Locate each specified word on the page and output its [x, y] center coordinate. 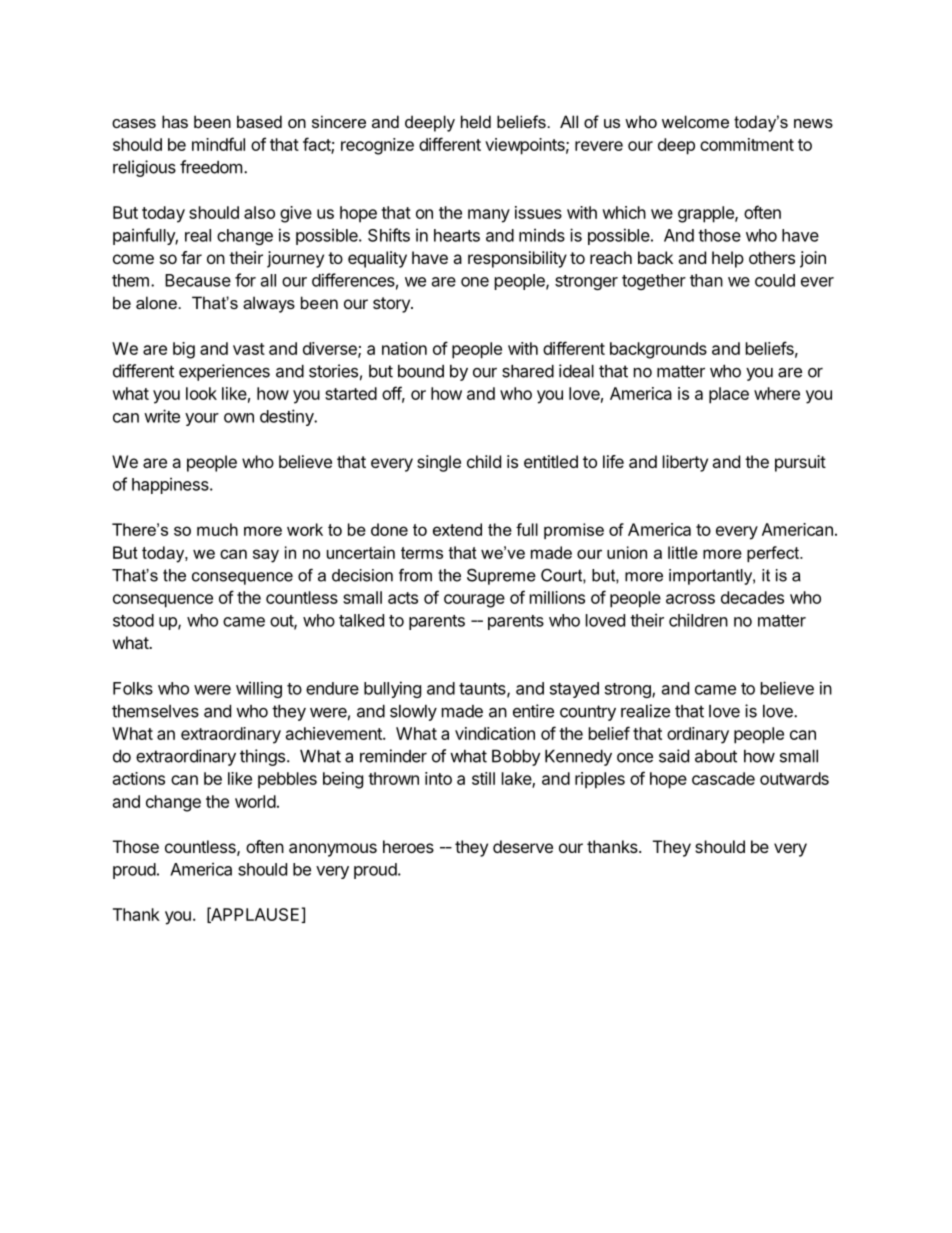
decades [752, 597]
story [392, 305]
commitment [747, 144]
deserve [523, 846]
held [476, 121]
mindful [218, 144]
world [255, 801]
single [439, 463]
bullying [392, 689]
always [269, 304]
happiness [171, 485]
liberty [685, 463]
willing [259, 689]
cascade [723, 778]
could [775, 280]
